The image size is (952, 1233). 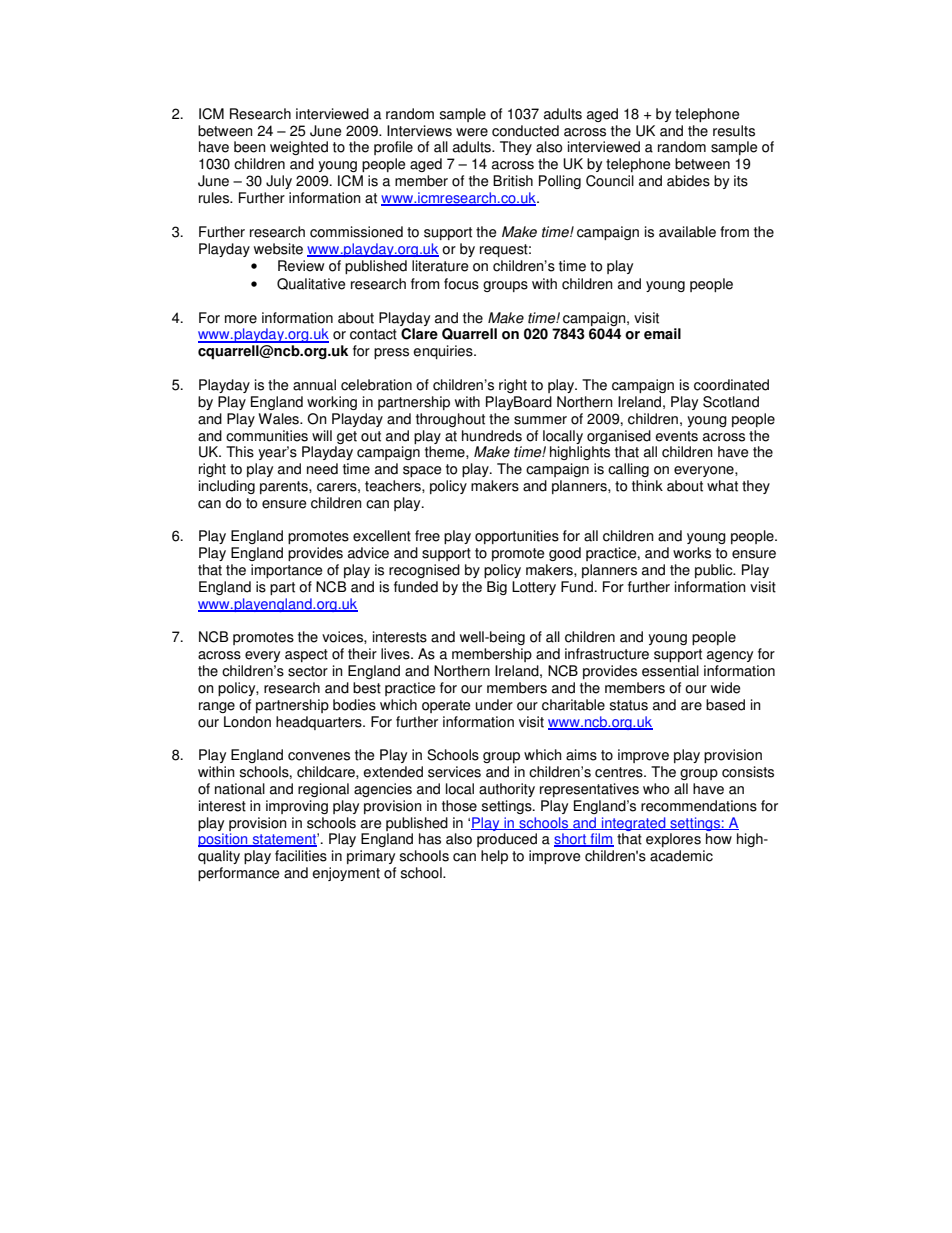 What do you see at coordinates (301, 856) in the image?
I see `facilities` at bounding box center [301, 856].
